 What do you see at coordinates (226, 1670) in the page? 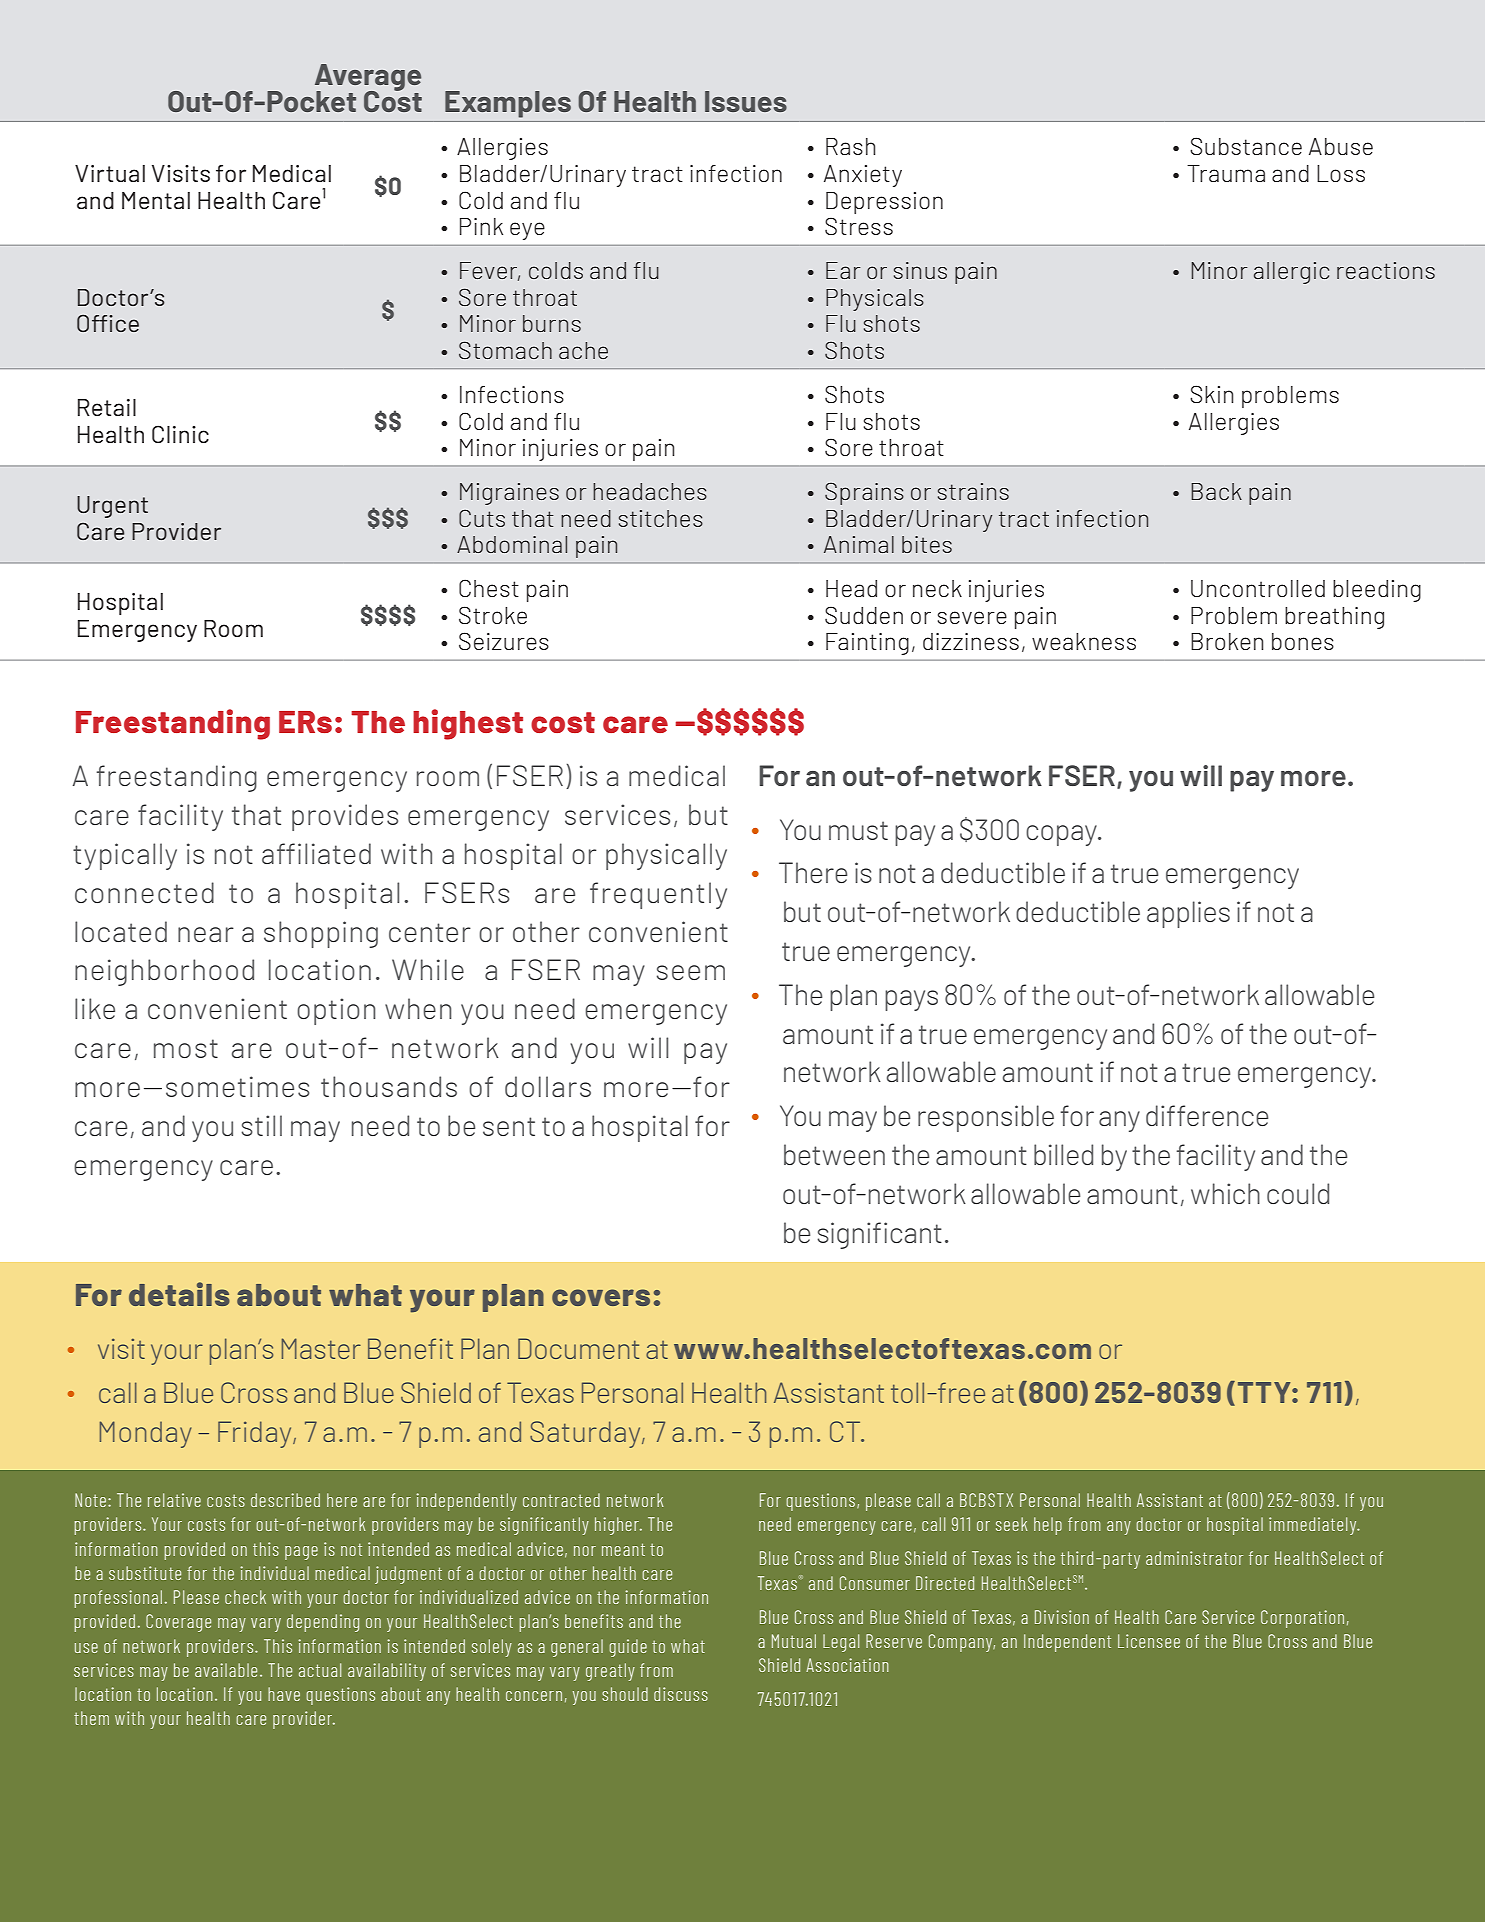
I see `available` at bounding box center [226, 1670].
